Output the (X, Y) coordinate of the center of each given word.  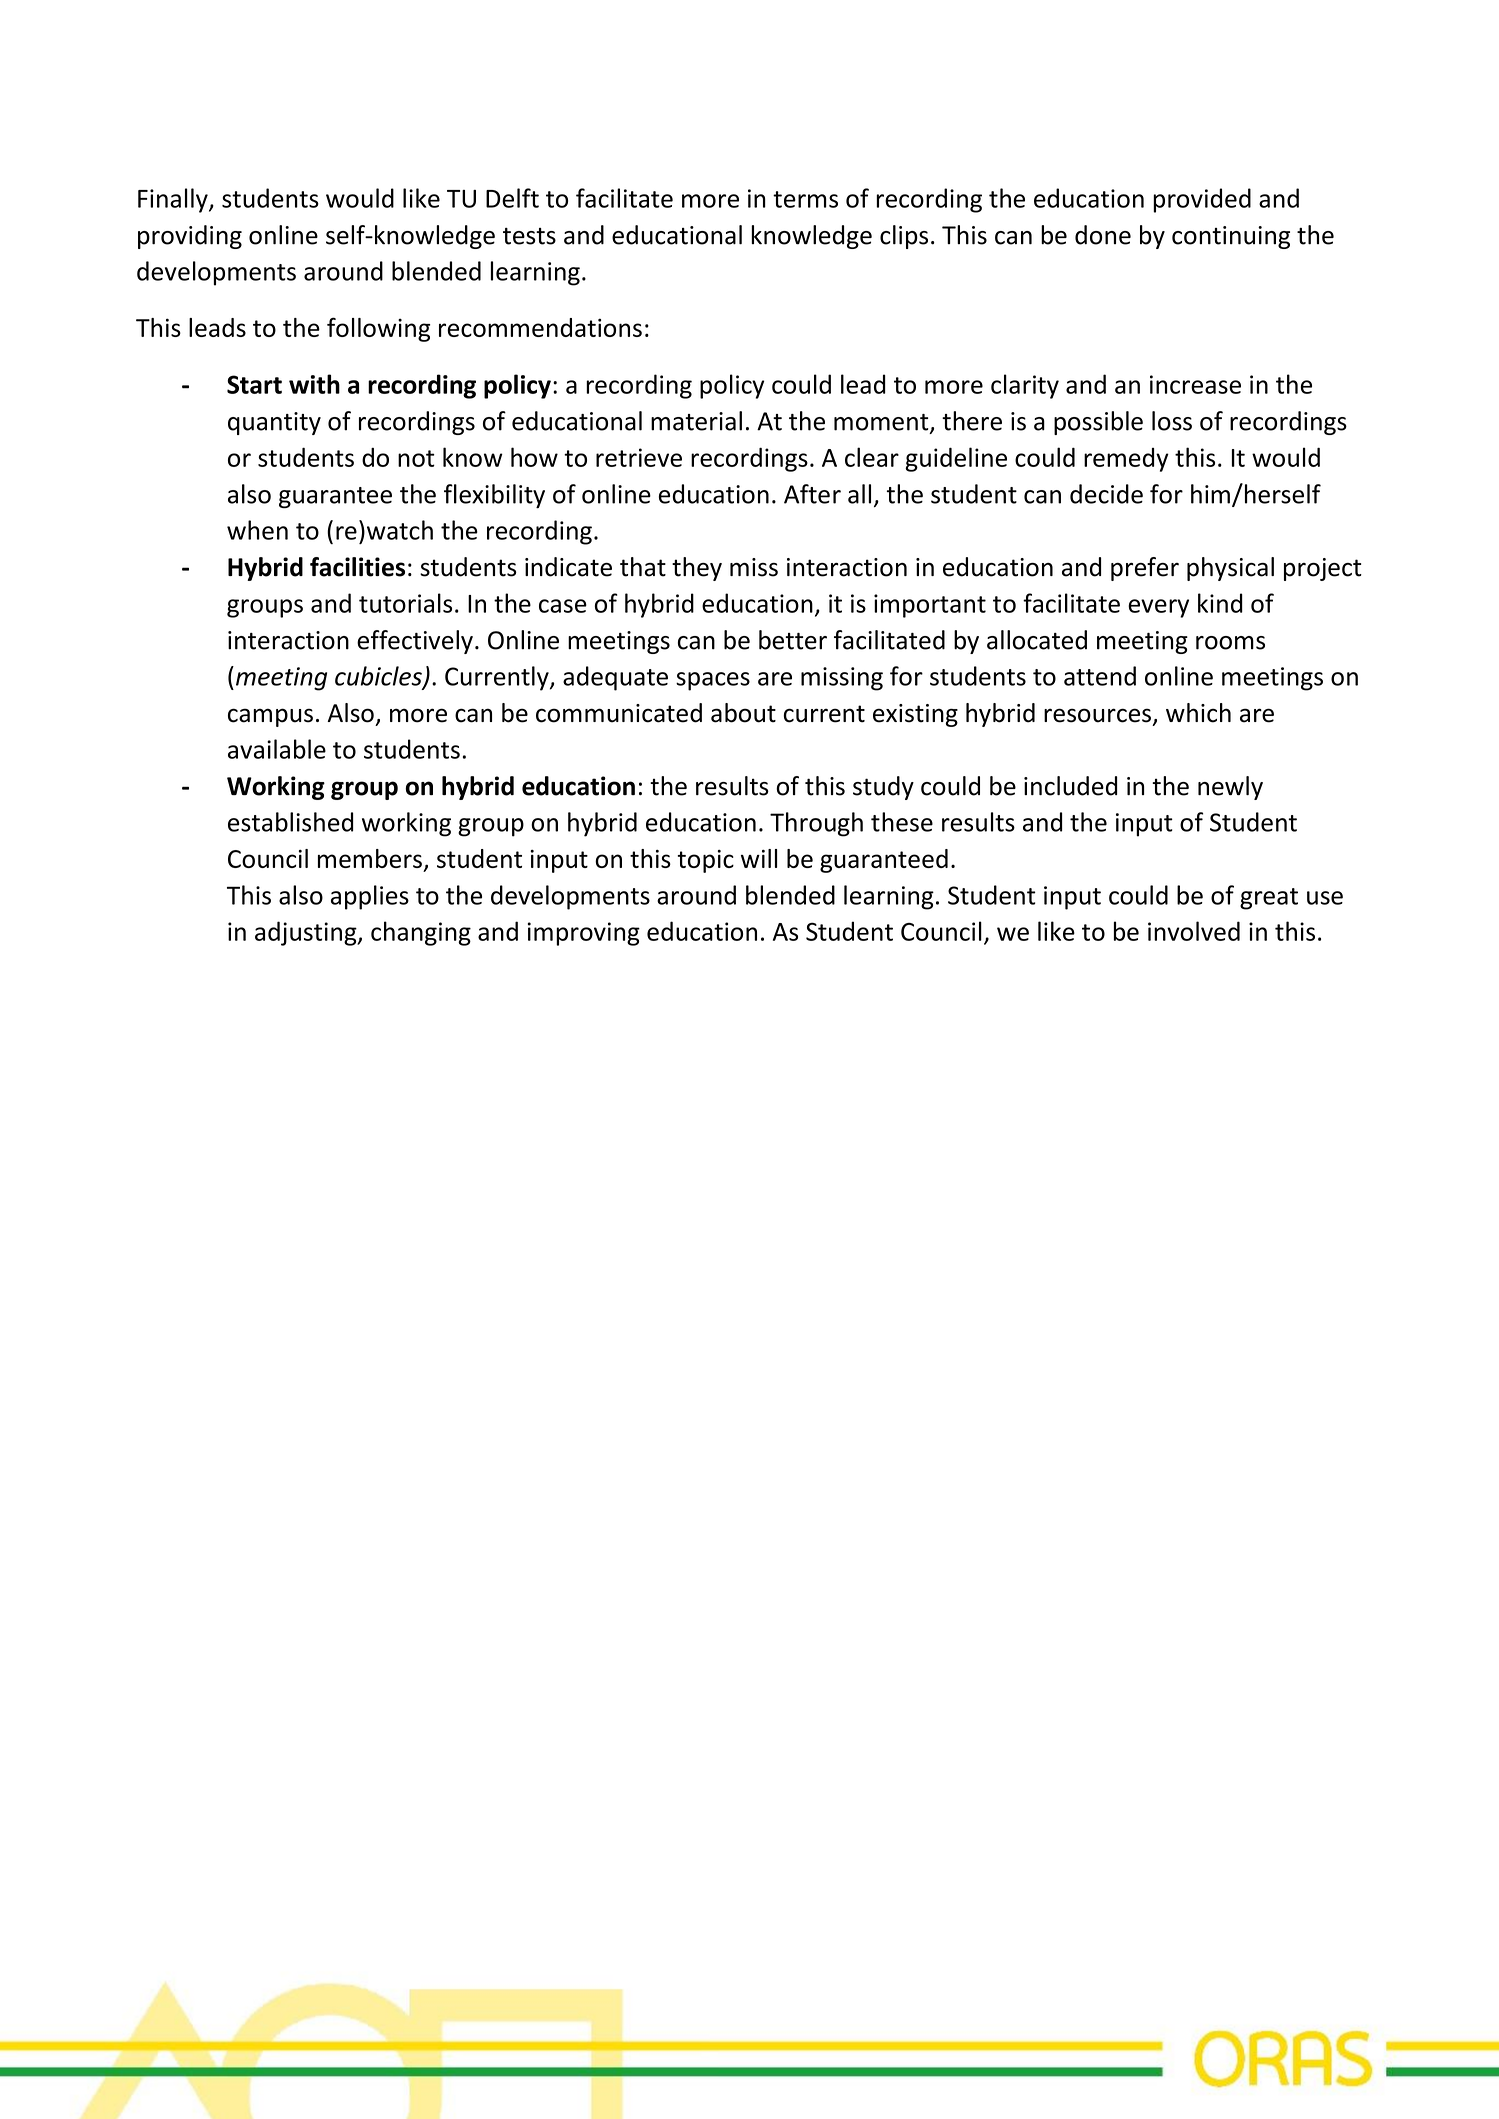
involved (1194, 931)
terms (805, 199)
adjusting (307, 933)
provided (1202, 200)
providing (190, 237)
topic (705, 861)
